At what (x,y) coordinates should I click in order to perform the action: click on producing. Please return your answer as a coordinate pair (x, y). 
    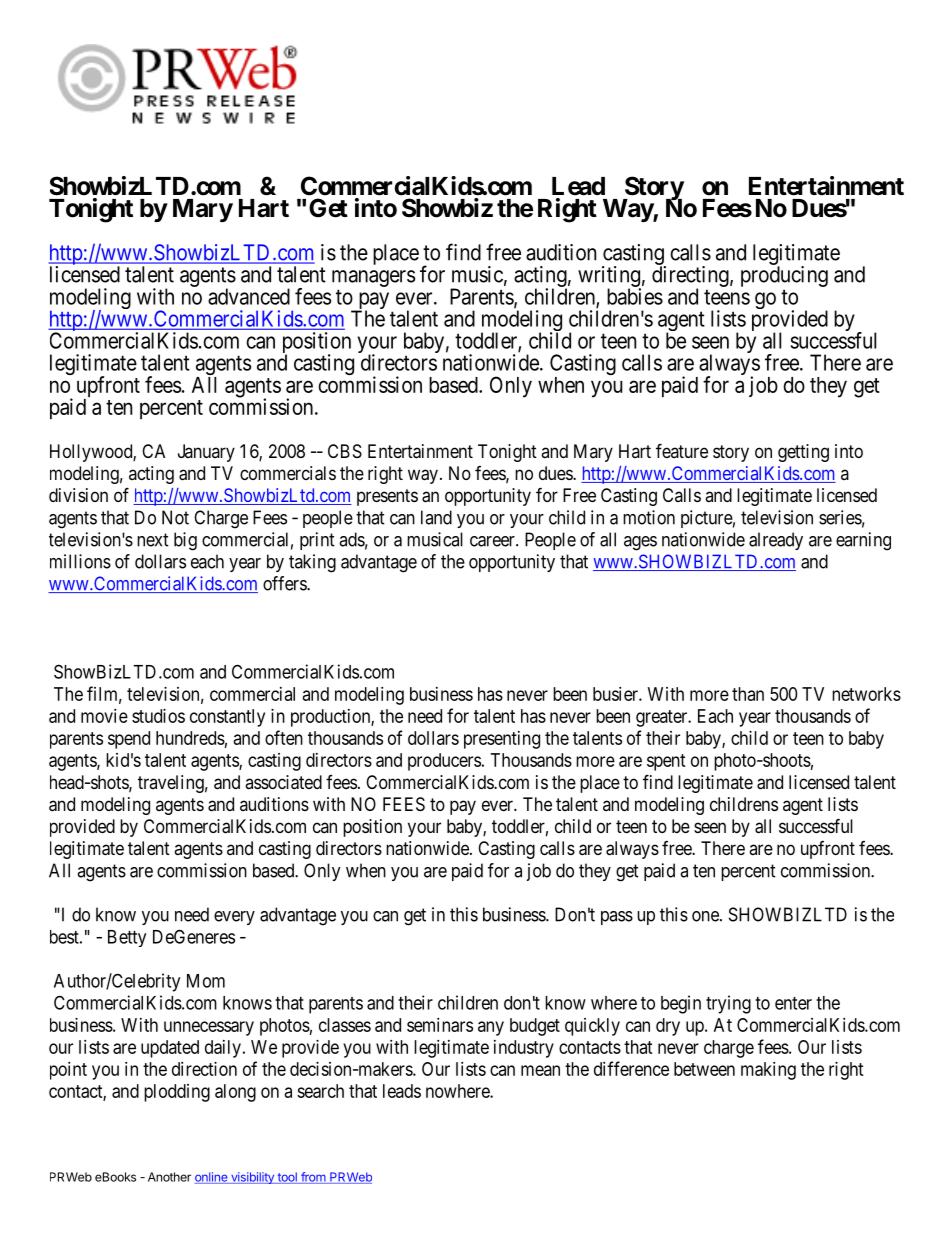
    Looking at the image, I should click on (784, 278).
